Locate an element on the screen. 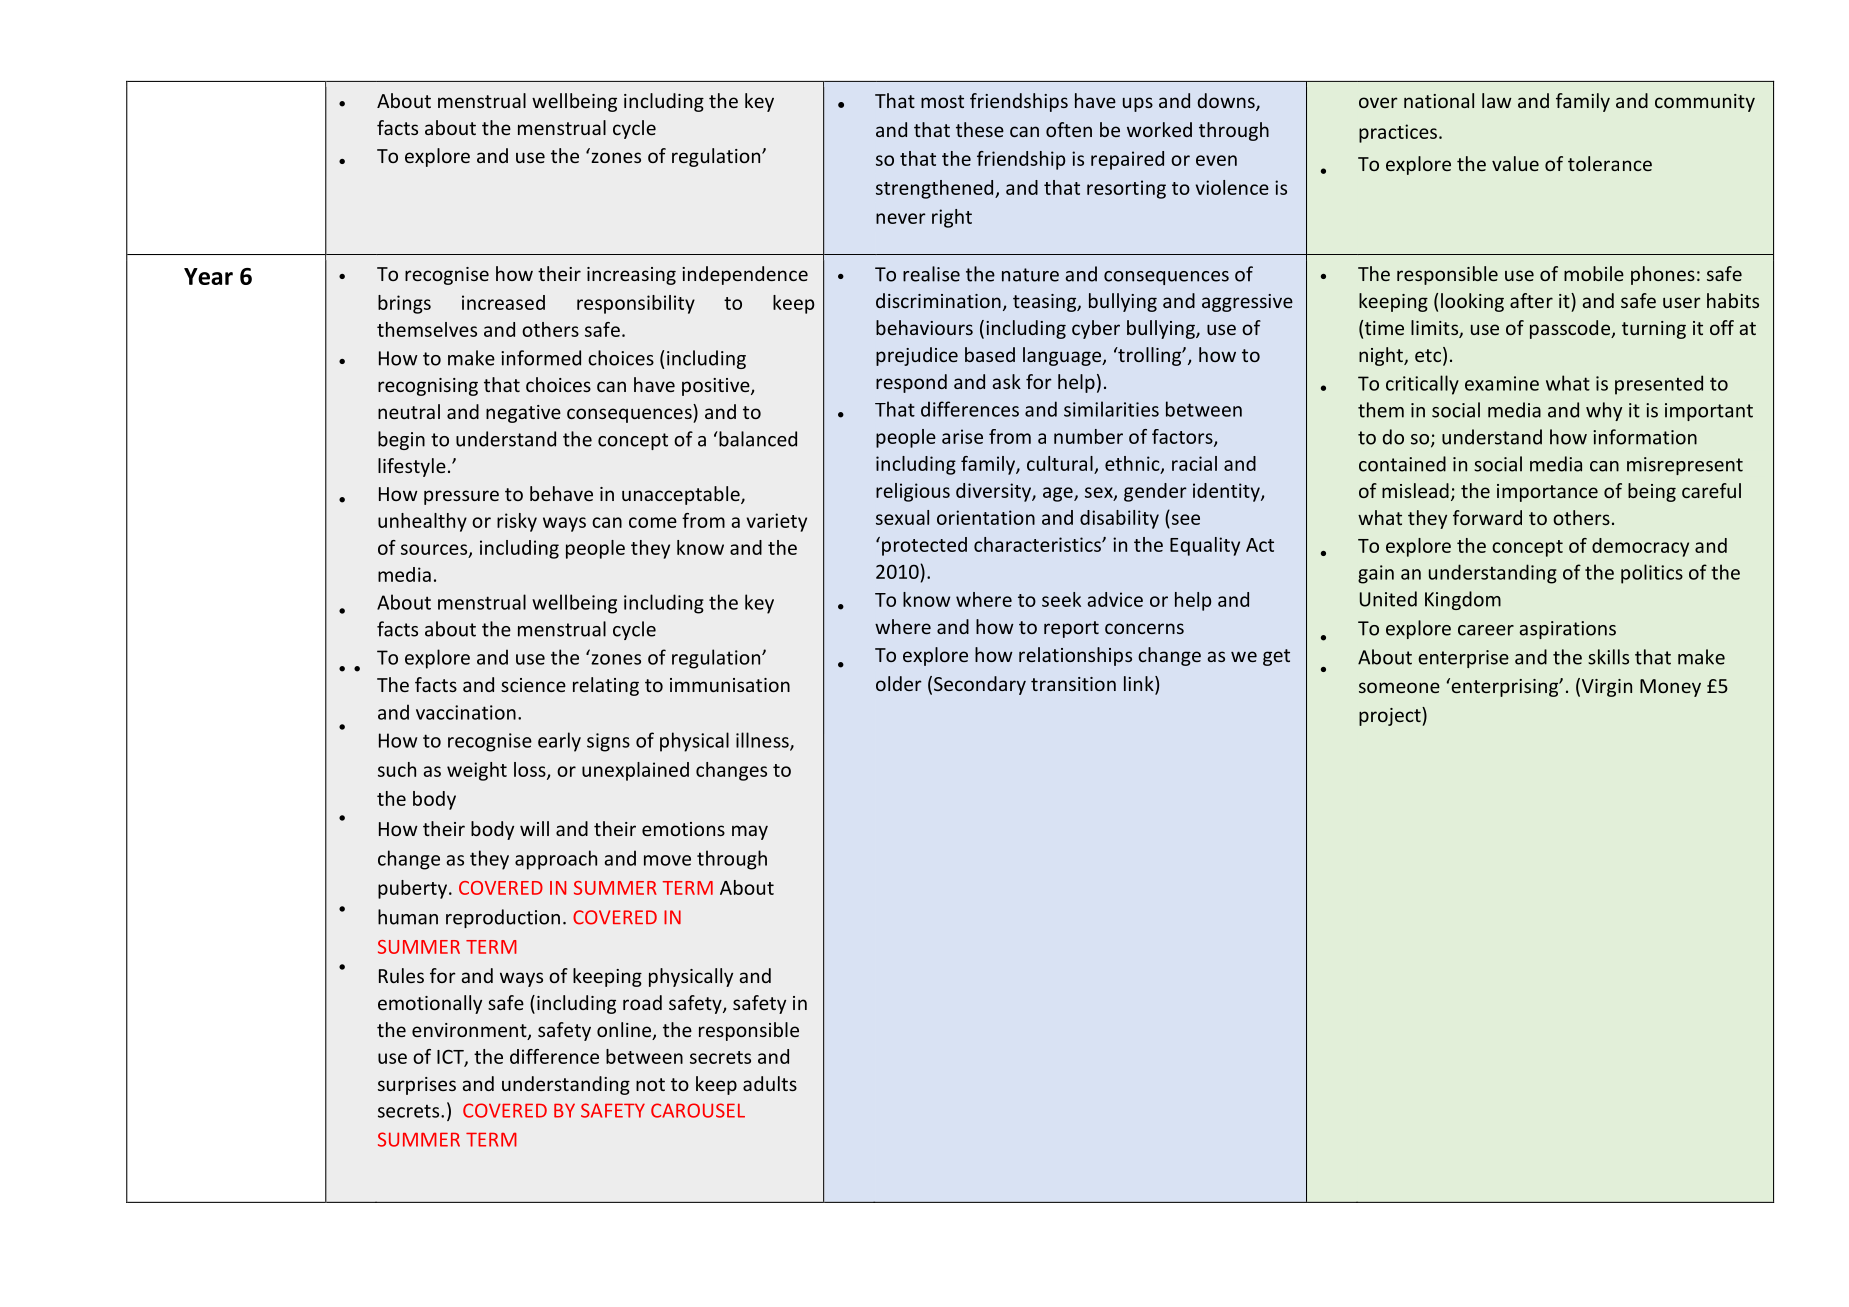 This screenshot has width=1849, height=1307. sources is located at coordinates (435, 550).
